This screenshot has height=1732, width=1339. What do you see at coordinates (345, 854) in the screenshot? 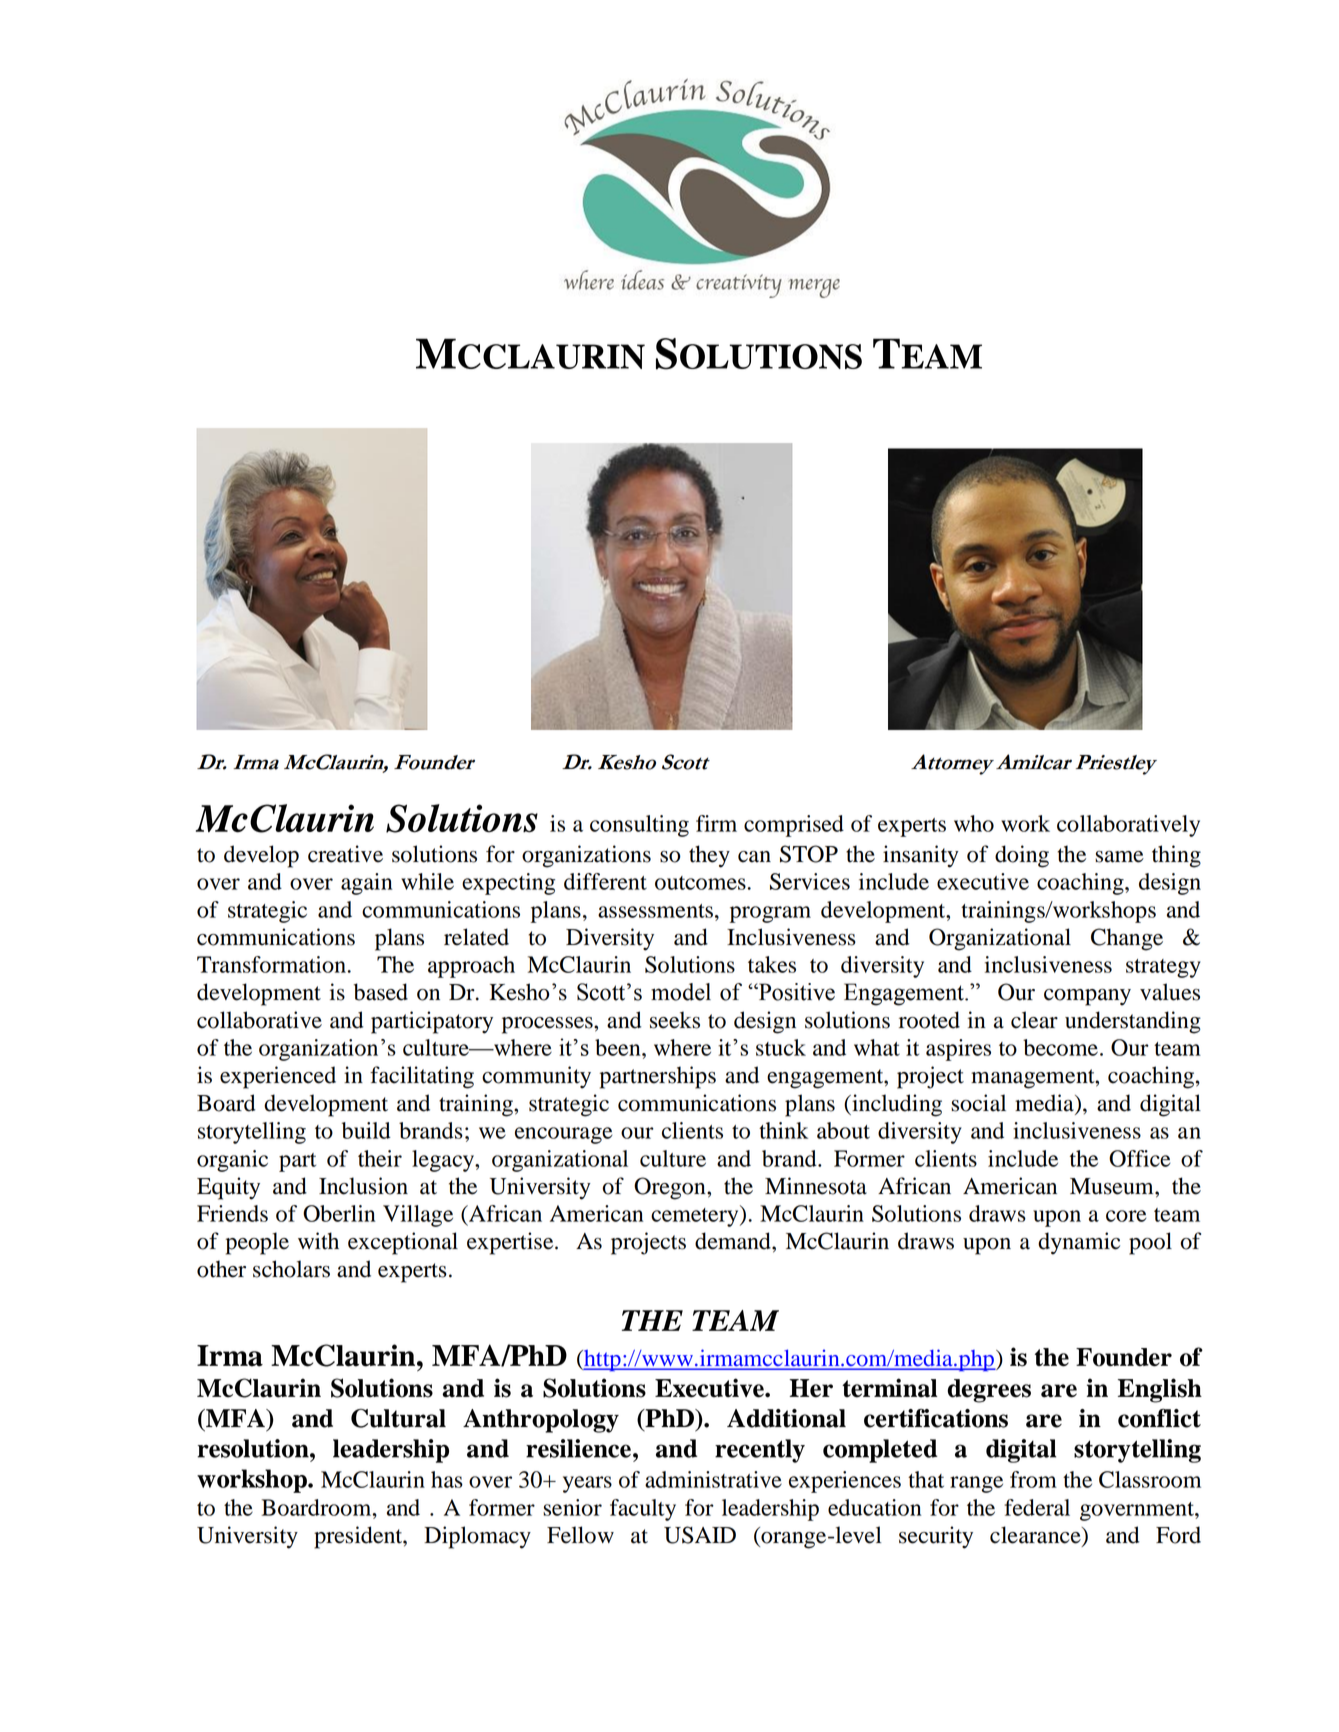
I see `creative` at bounding box center [345, 854].
